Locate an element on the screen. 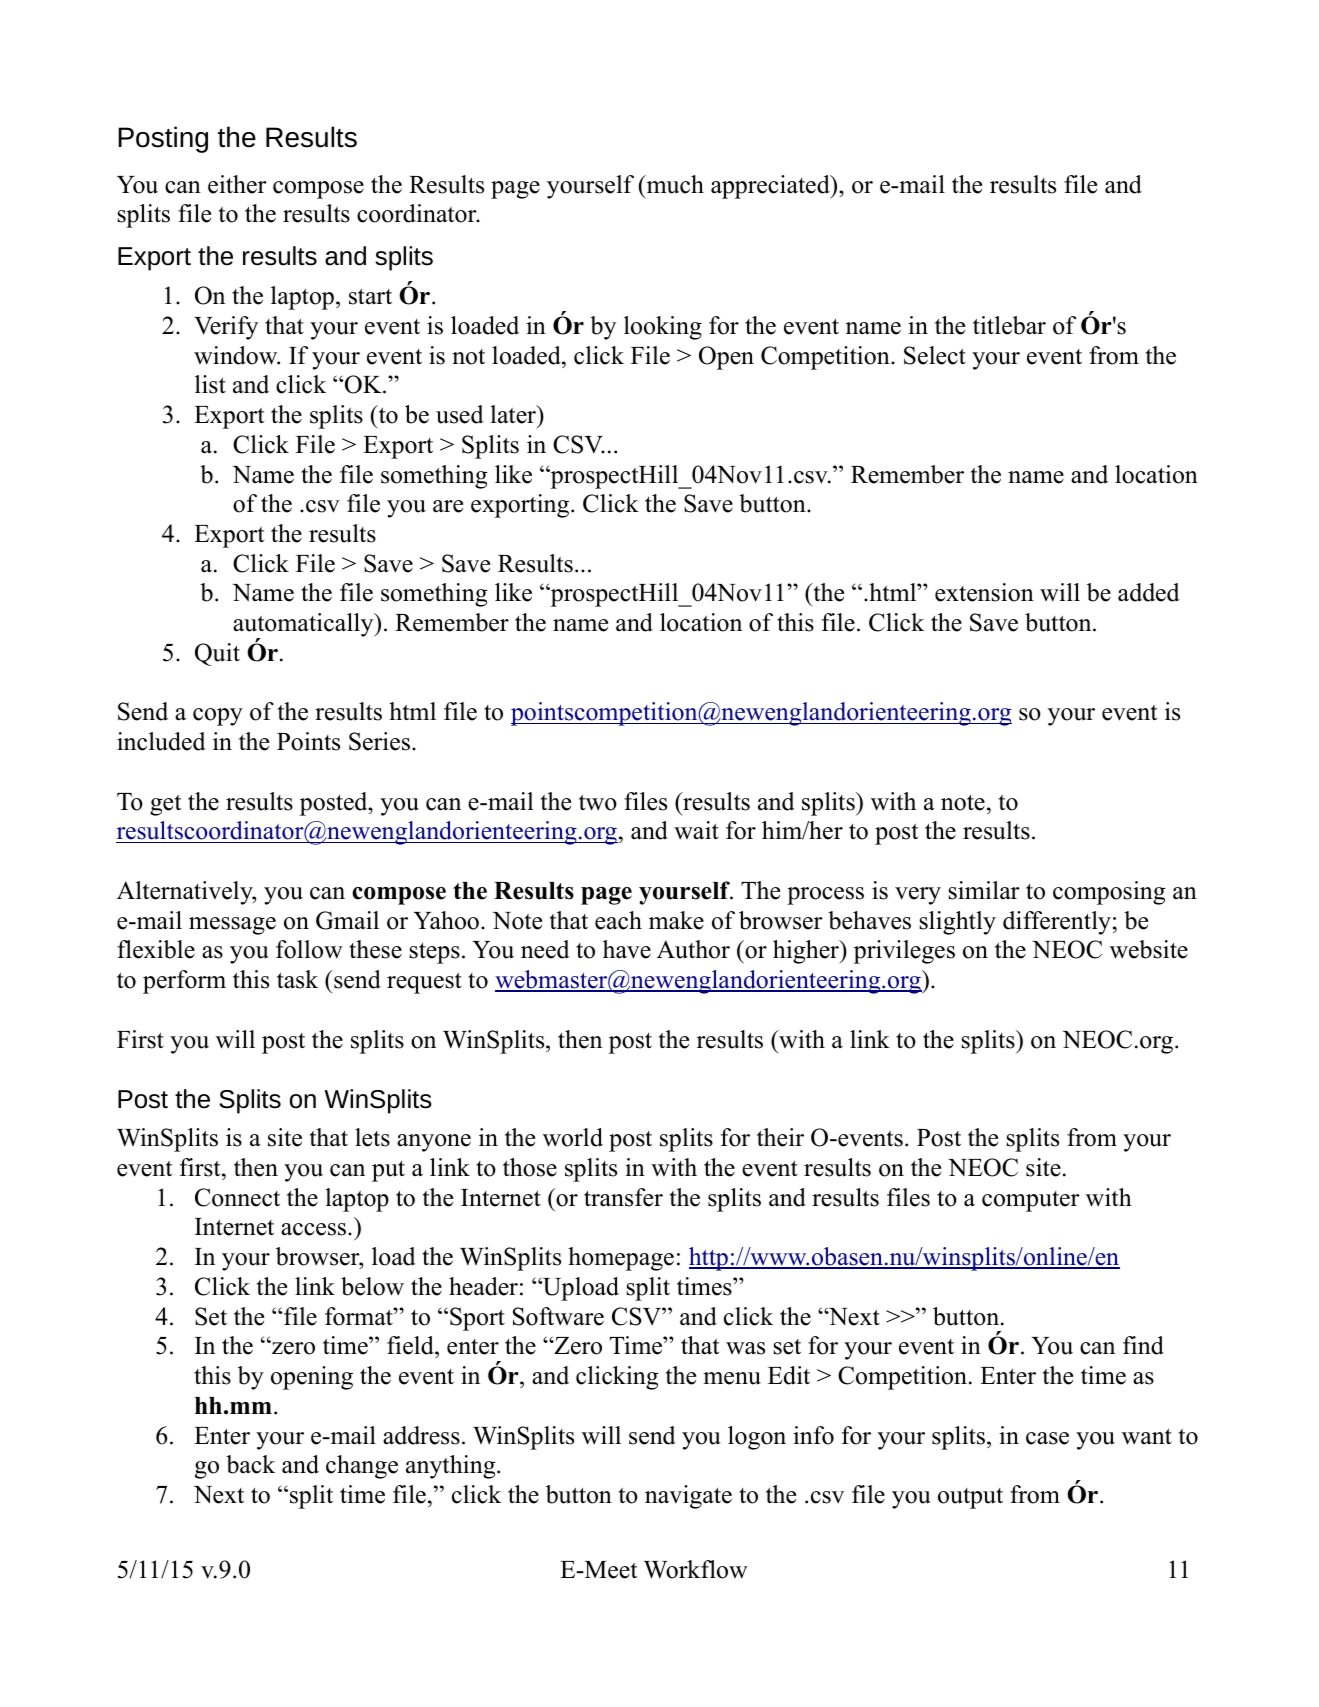 Image resolution: width=1319 pixels, height=1707 pixels. similar is located at coordinates (984, 890).
